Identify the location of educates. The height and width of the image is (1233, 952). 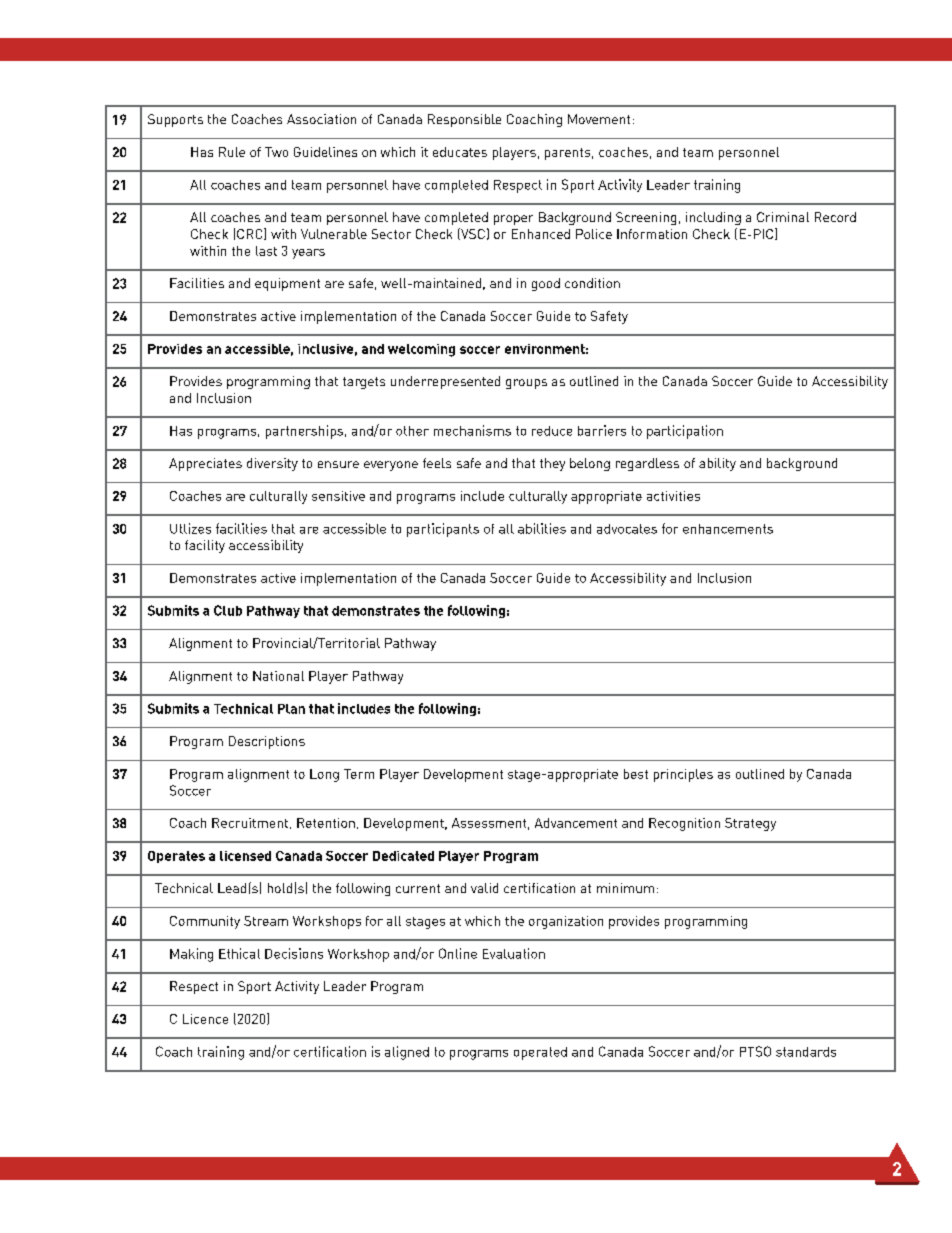
(460, 152).
